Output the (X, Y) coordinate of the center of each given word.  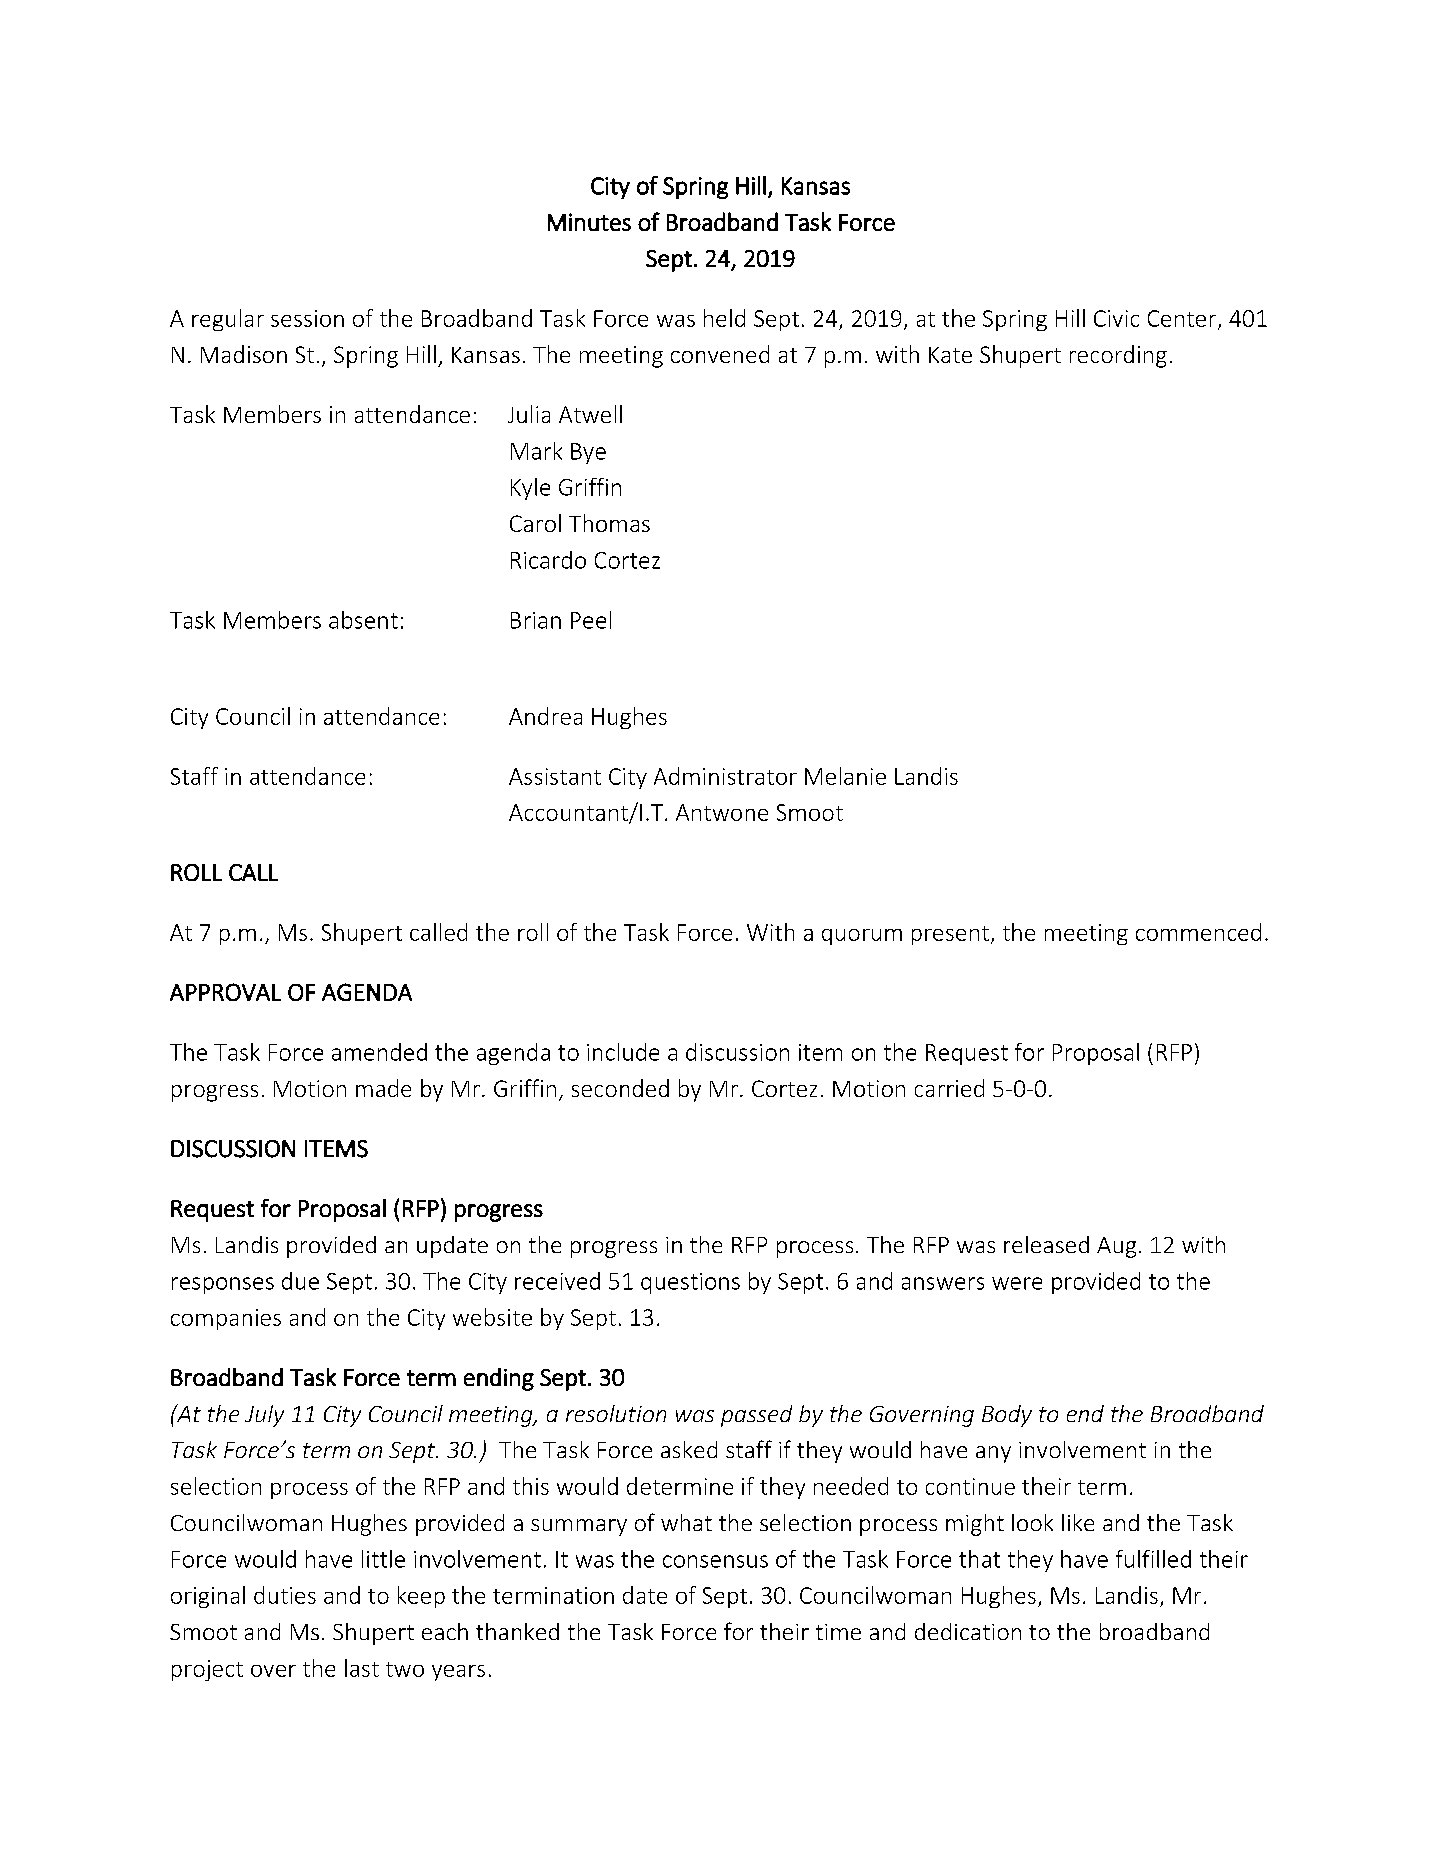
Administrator (725, 776)
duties (285, 1595)
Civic (1116, 318)
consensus (715, 1561)
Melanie (845, 776)
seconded (620, 1088)
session (307, 318)
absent (363, 620)
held (724, 318)
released (1046, 1244)
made (383, 1088)
